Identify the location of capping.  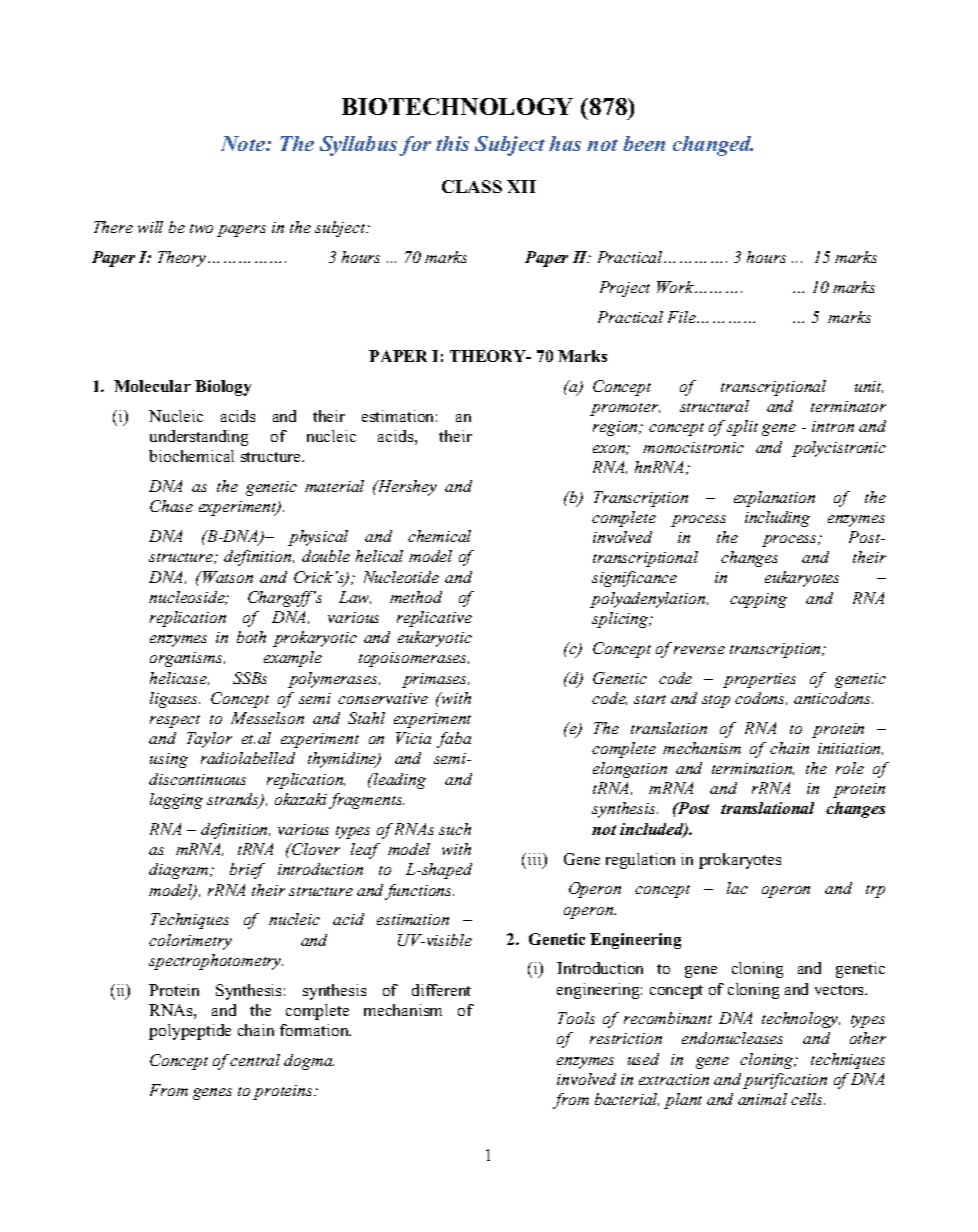
(758, 600).
